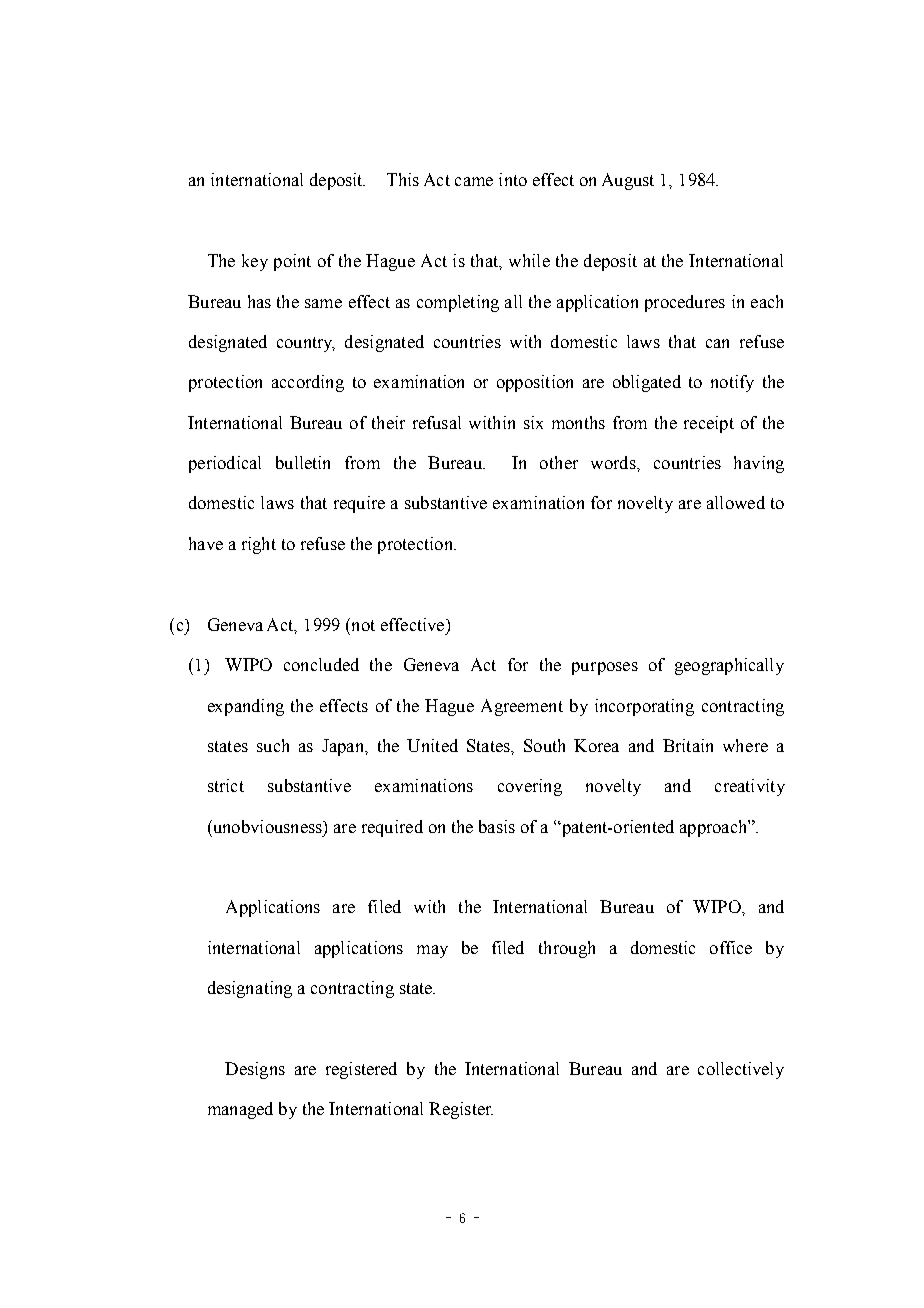 The image size is (924, 1308). Describe the element at coordinates (226, 785) in the screenshot. I see `strict` at that location.
